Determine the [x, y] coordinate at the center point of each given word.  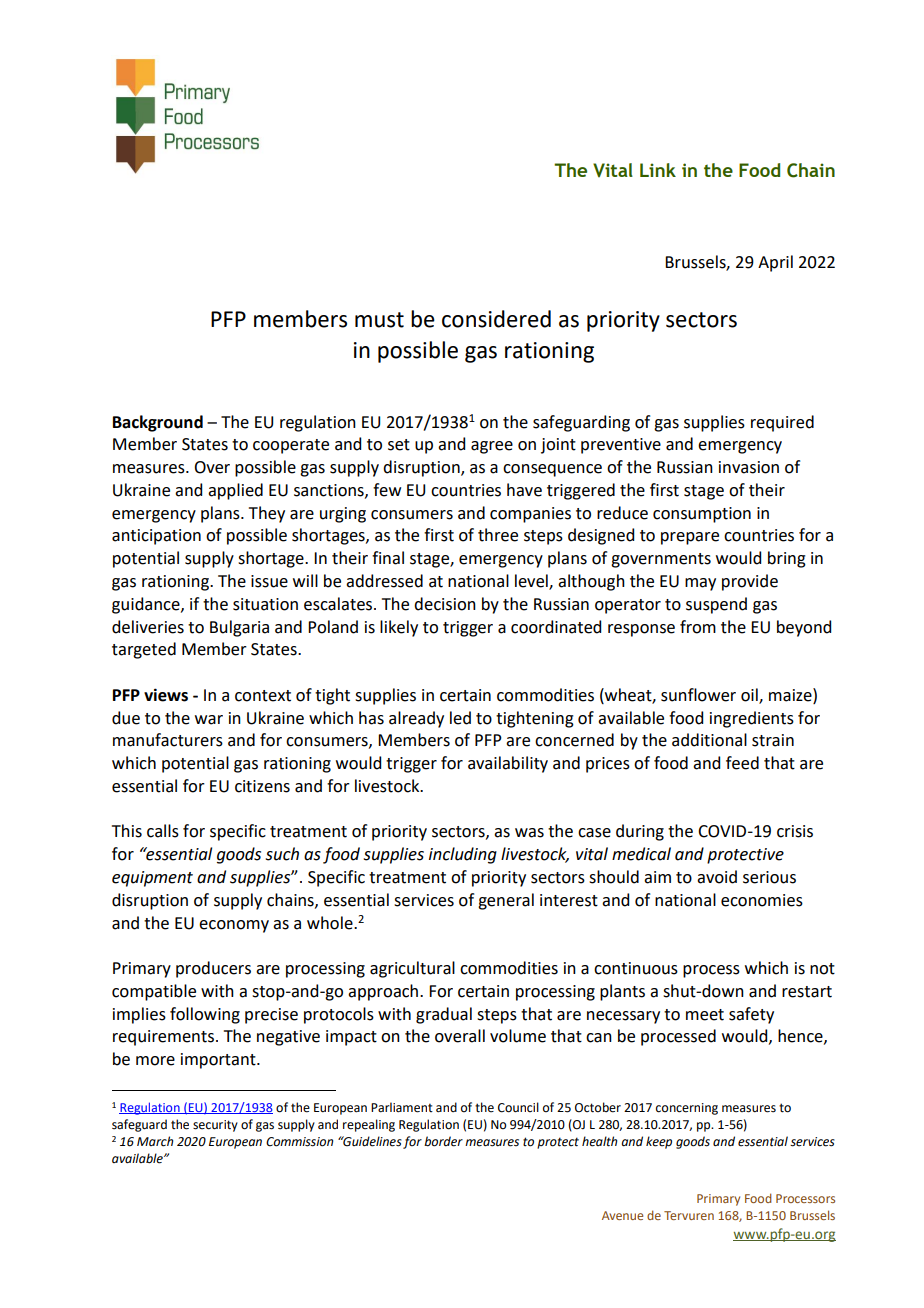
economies [762, 900]
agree [492, 447]
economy [234, 926]
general [506, 901]
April [775, 263]
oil [750, 695]
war [209, 720]
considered [496, 319]
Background [158, 423]
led [460, 718]
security [215, 1126]
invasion [749, 467]
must [379, 320]
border [443, 1141]
